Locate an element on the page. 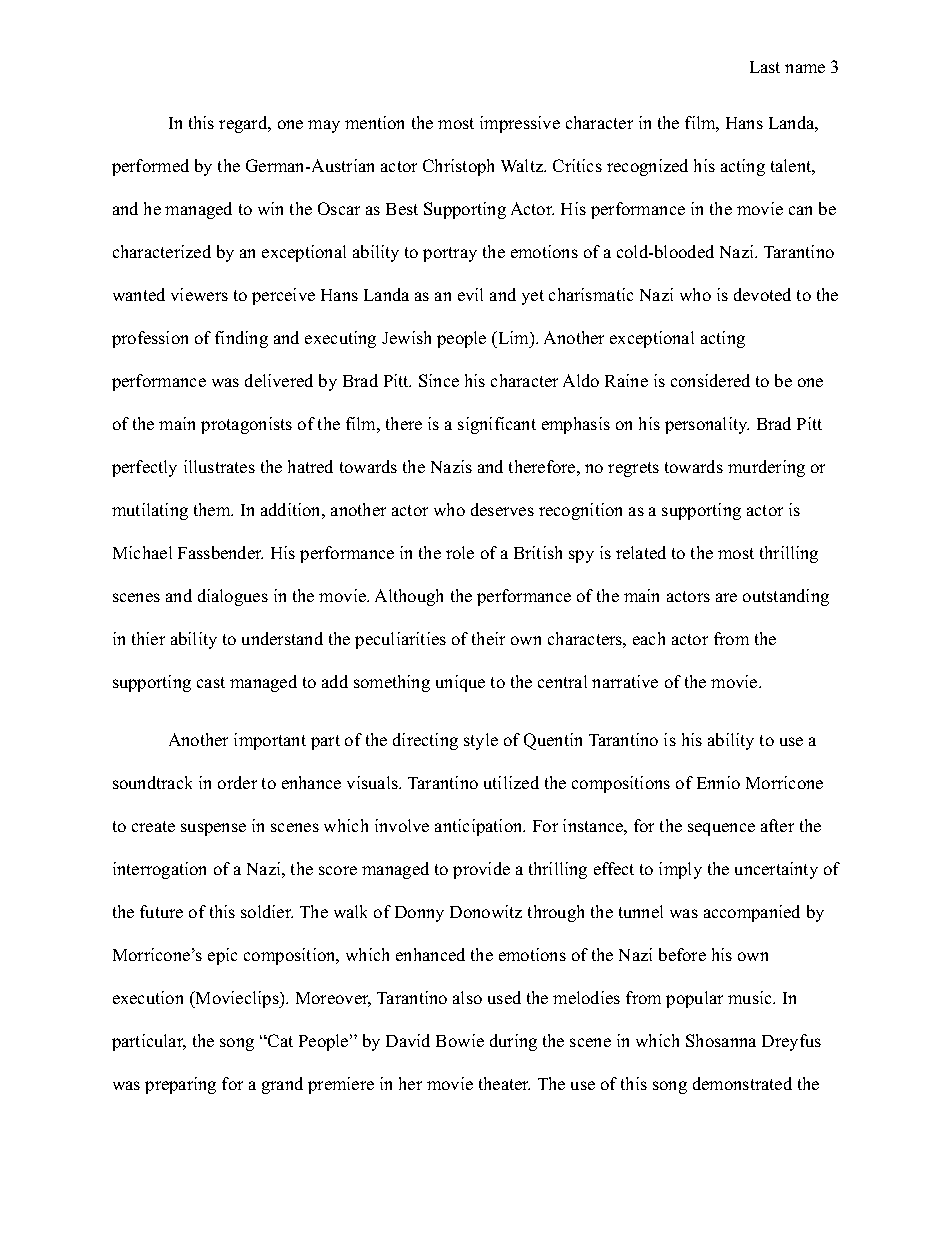 This page has width=952, height=1233. regard is located at coordinates (244, 124).
